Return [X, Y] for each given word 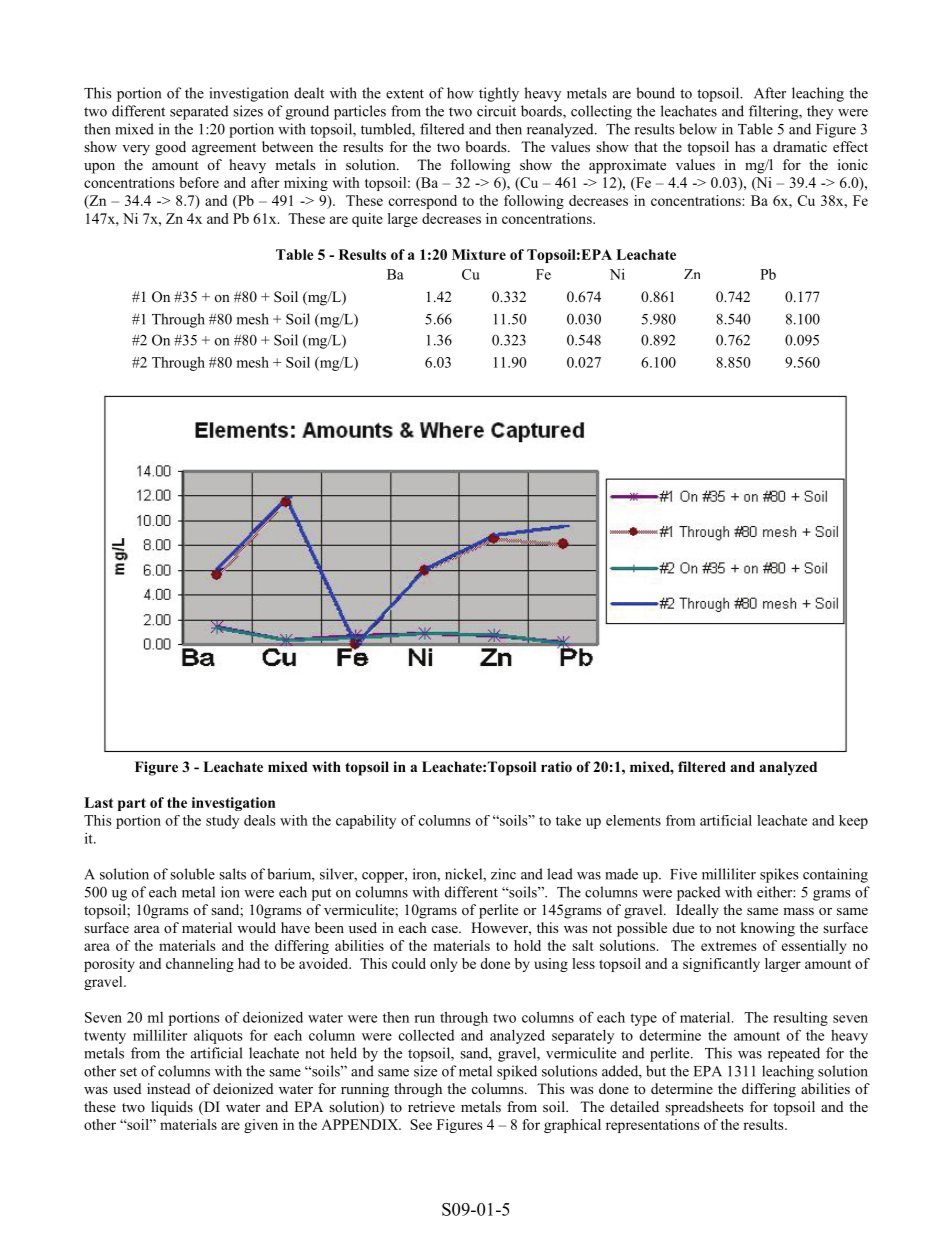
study [222, 822]
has [745, 146]
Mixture [479, 254]
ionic [853, 164]
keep [853, 822]
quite [367, 220]
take [568, 820]
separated [199, 112]
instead [168, 1088]
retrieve [431, 1106]
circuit [496, 111]
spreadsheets [704, 1108]
